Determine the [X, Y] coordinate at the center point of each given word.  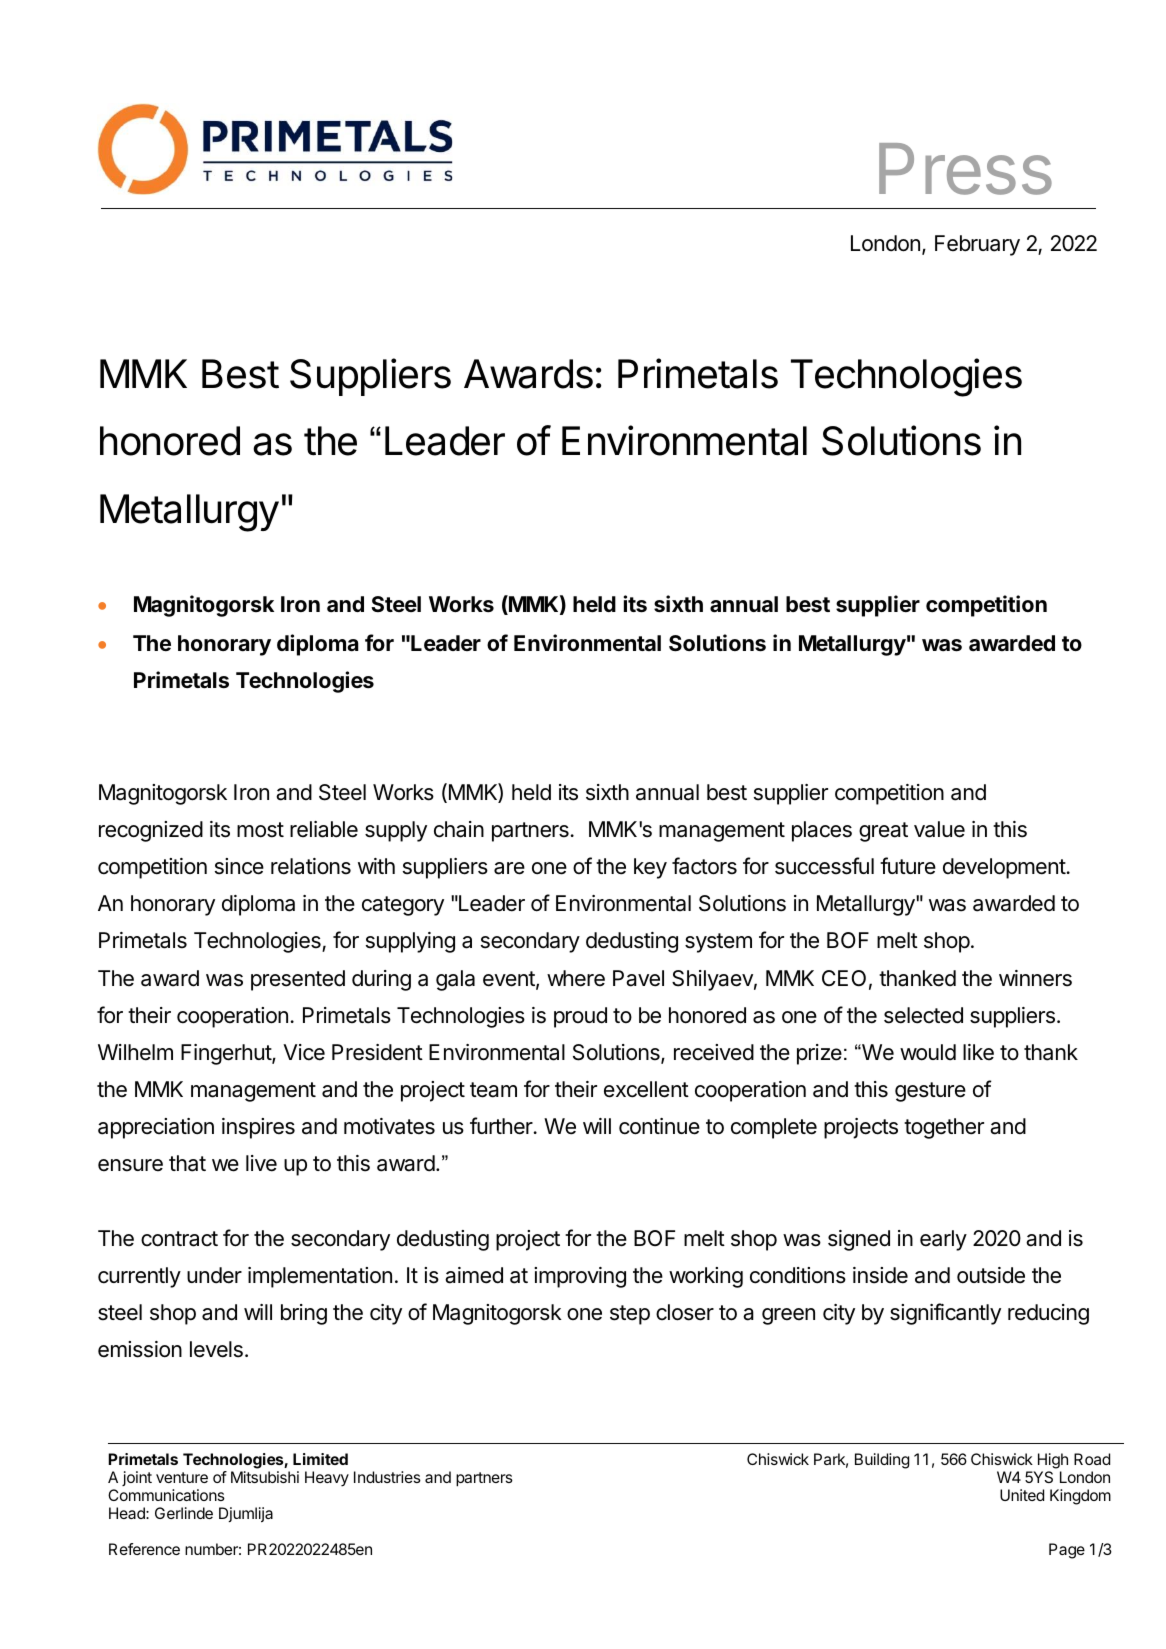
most [260, 830]
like [978, 1052]
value [939, 829]
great [883, 832]
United [1022, 1495]
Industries [387, 1477]
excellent [646, 1089]
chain [459, 829]
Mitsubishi [265, 1477]
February [977, 245]
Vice [304, 1052]
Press [965, 169]
